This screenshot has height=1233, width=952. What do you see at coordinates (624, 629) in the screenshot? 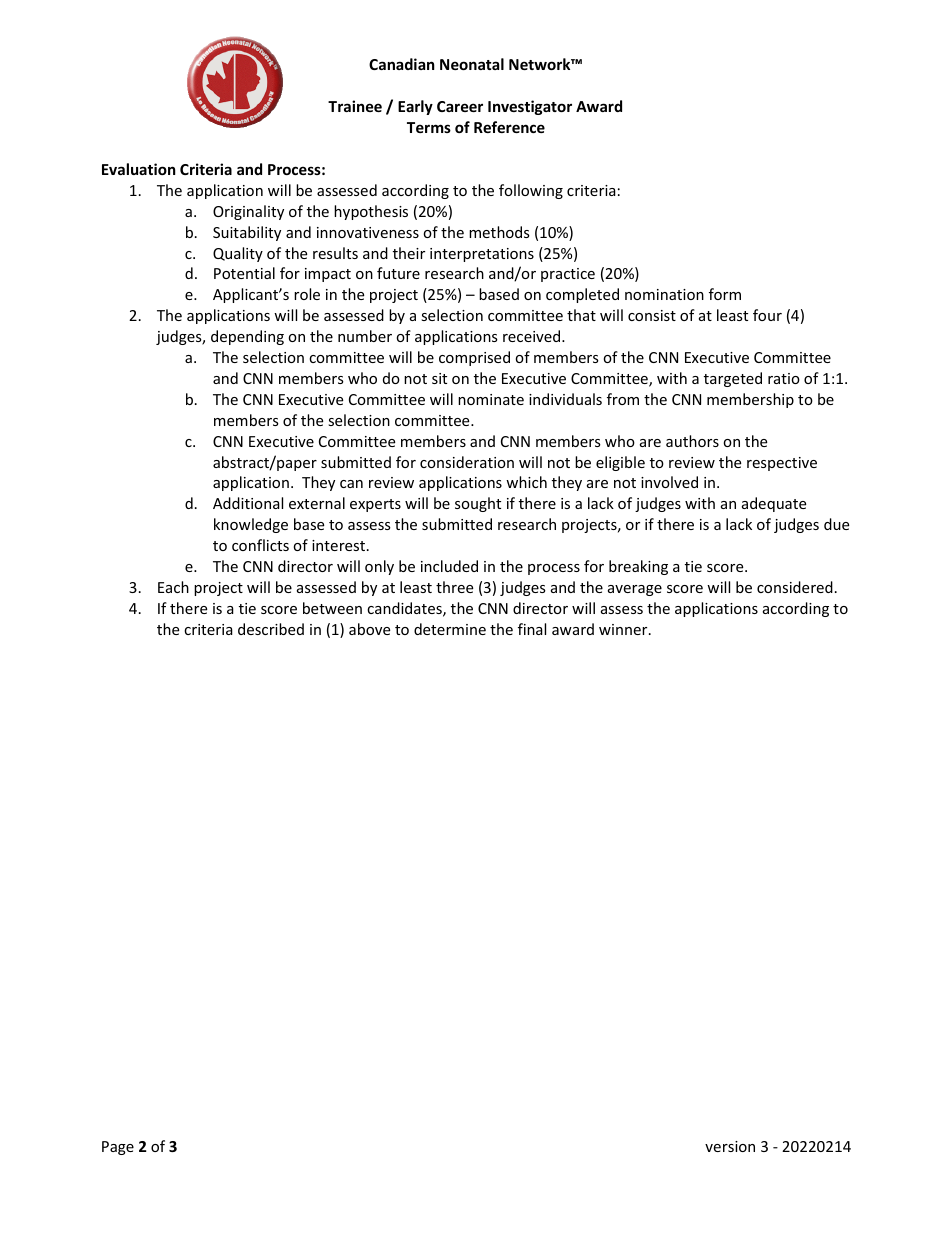
I see `winner` at bounding box center [624, 629].
